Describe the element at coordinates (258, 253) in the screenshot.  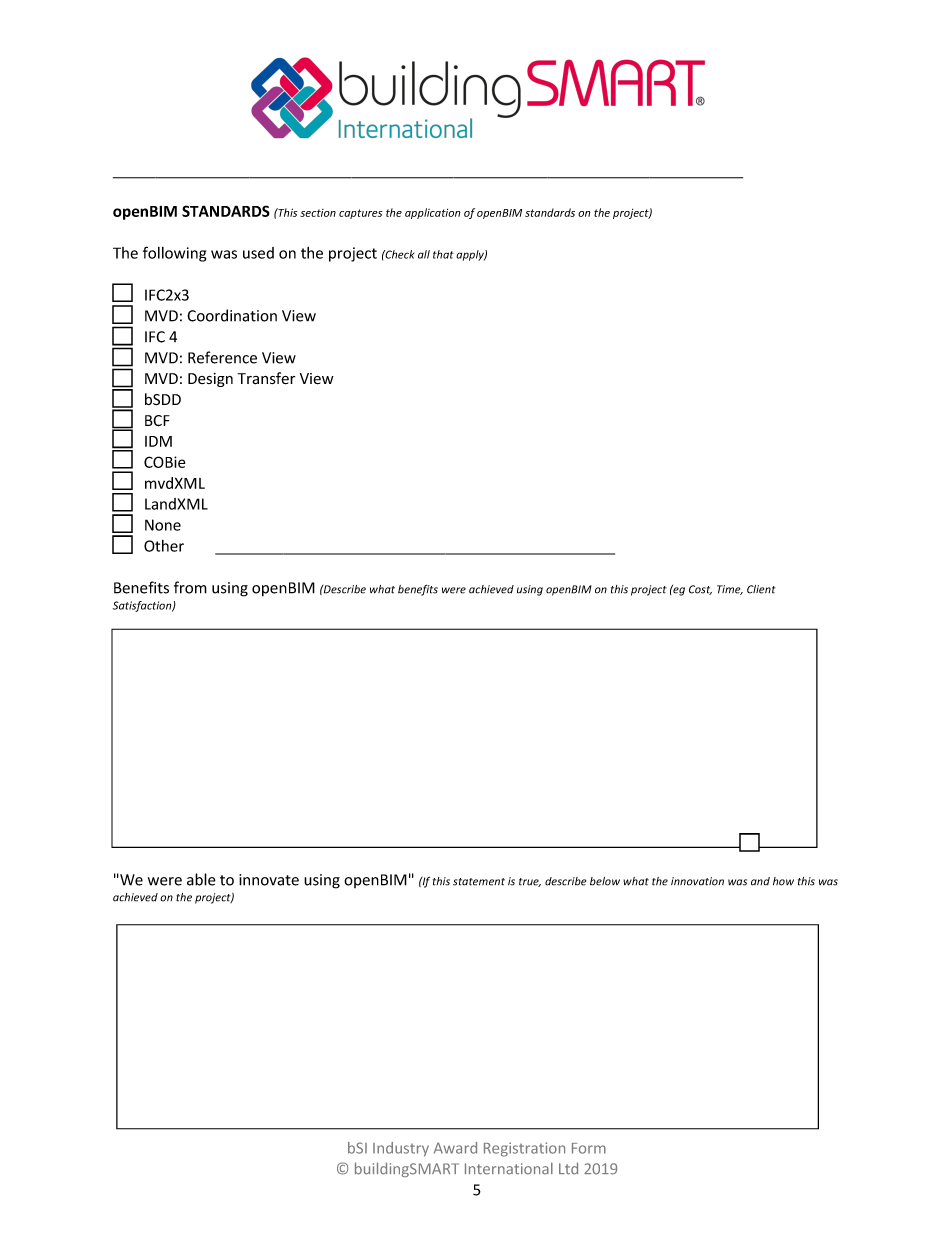
I see `used` at that location.
